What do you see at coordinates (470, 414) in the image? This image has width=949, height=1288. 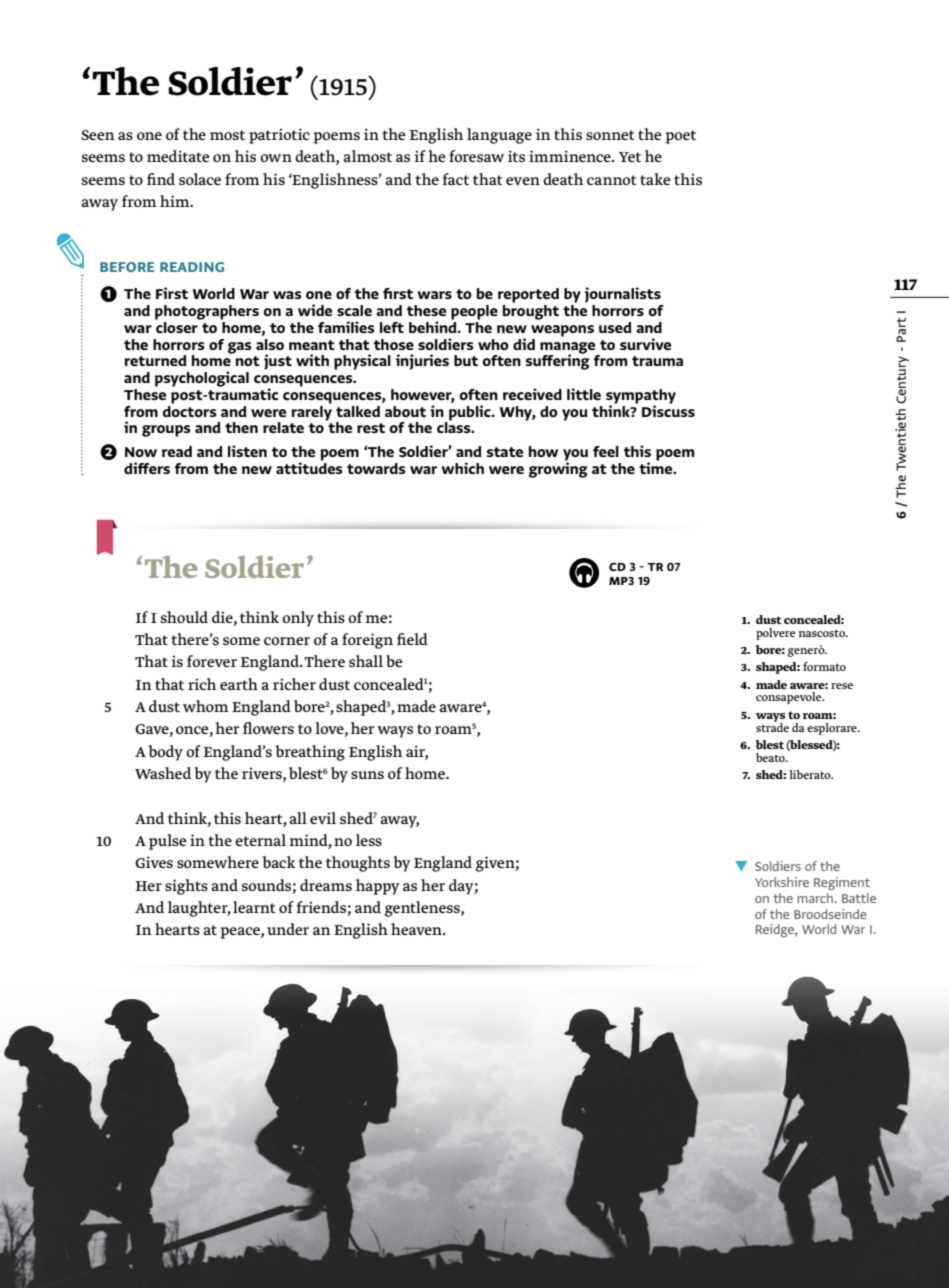 I see `public` at bounding box center [470, 414].
